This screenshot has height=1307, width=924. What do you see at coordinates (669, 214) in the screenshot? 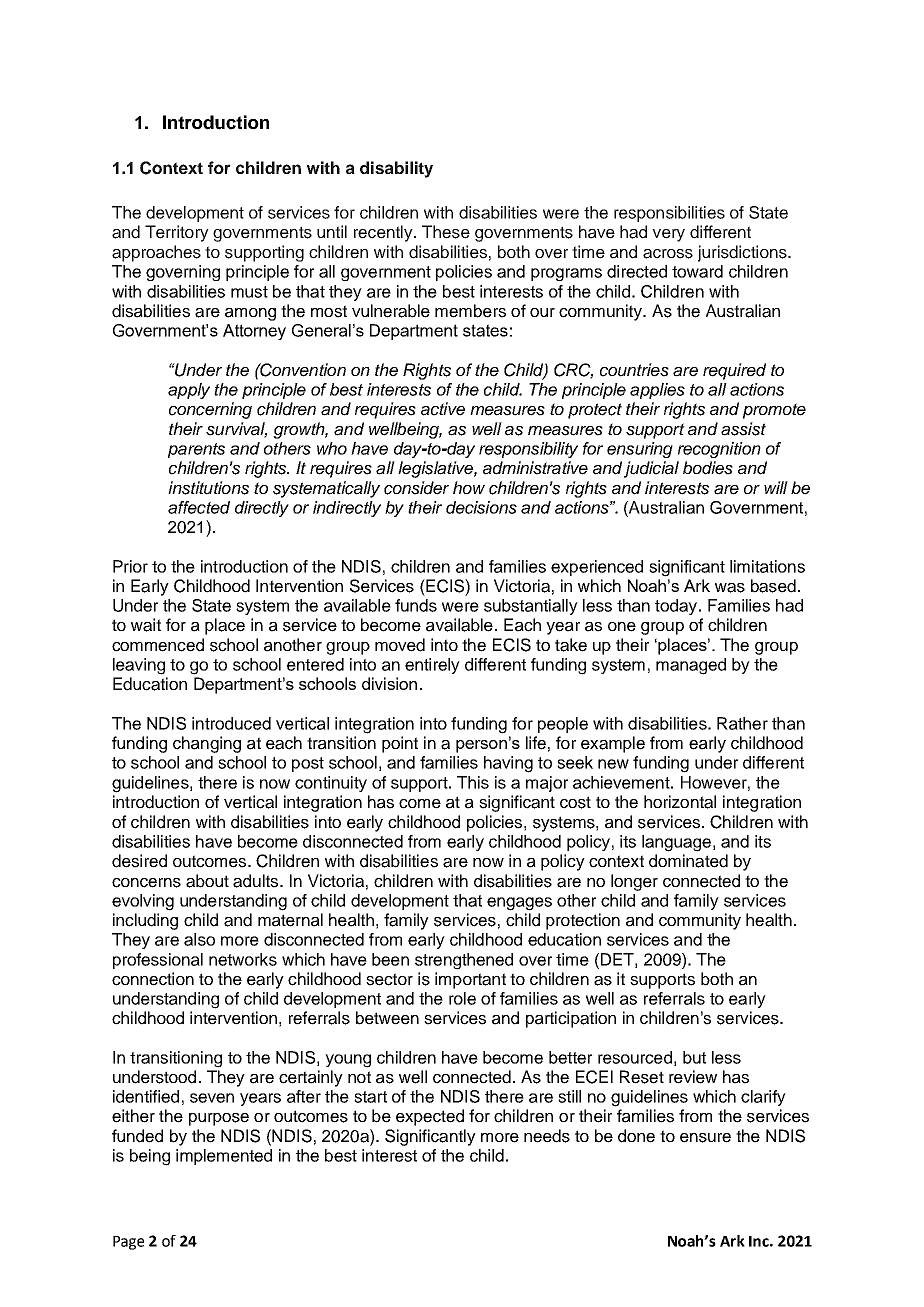
I see `responsibilities` at bounding box center [669, 214].
